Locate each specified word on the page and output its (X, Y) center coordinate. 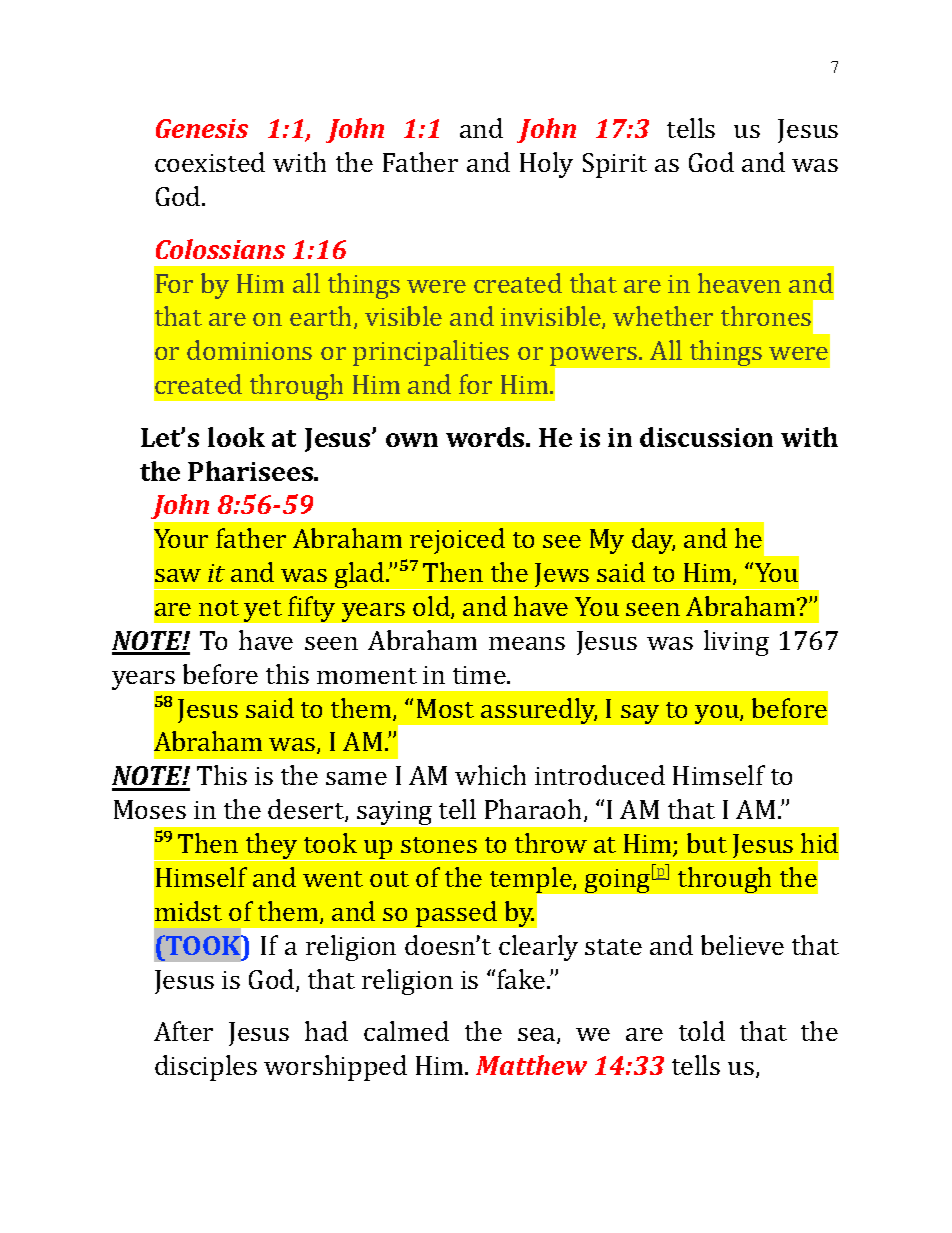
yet (263, 611)
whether (663, 316)
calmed (406, 1031)
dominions (249, 350)
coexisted (210, 162)
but (707, 843)
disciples (206, 1068)
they (271, 847)
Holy (546, 165)
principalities (431, 353)
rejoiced (457, 541)
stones (439, 845)
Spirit (615, 165)
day (653, 541)
